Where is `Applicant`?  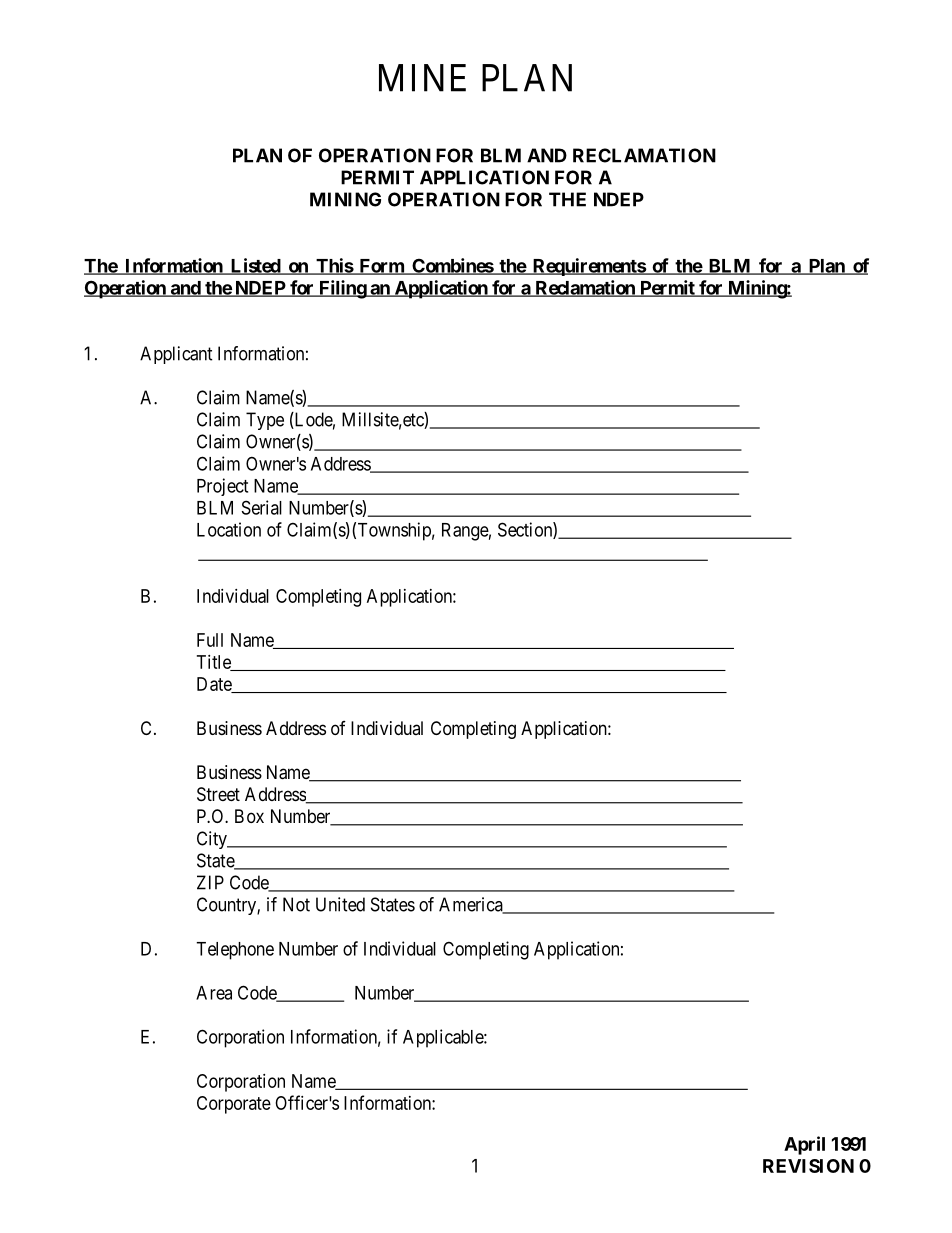
Applicant is located at coordinates (176, 355).
